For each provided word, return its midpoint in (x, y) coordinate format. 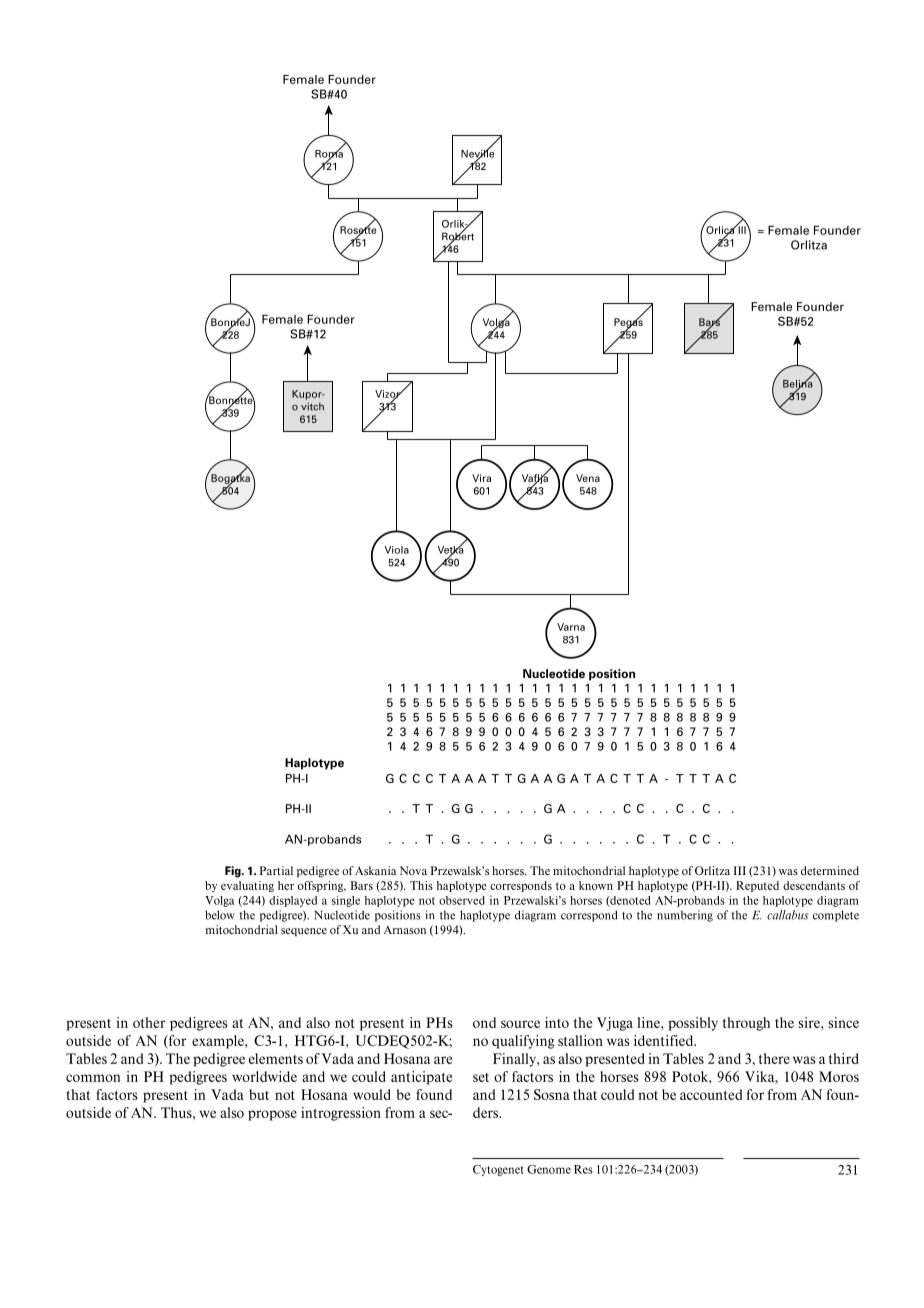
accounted (711, 1094)
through (746, 1024)
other (149, 1022)
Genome (549, 1169)
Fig (234, 872)
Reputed (757, 886)
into (557, 1022)
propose (272, 1115)
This (421, 885)
